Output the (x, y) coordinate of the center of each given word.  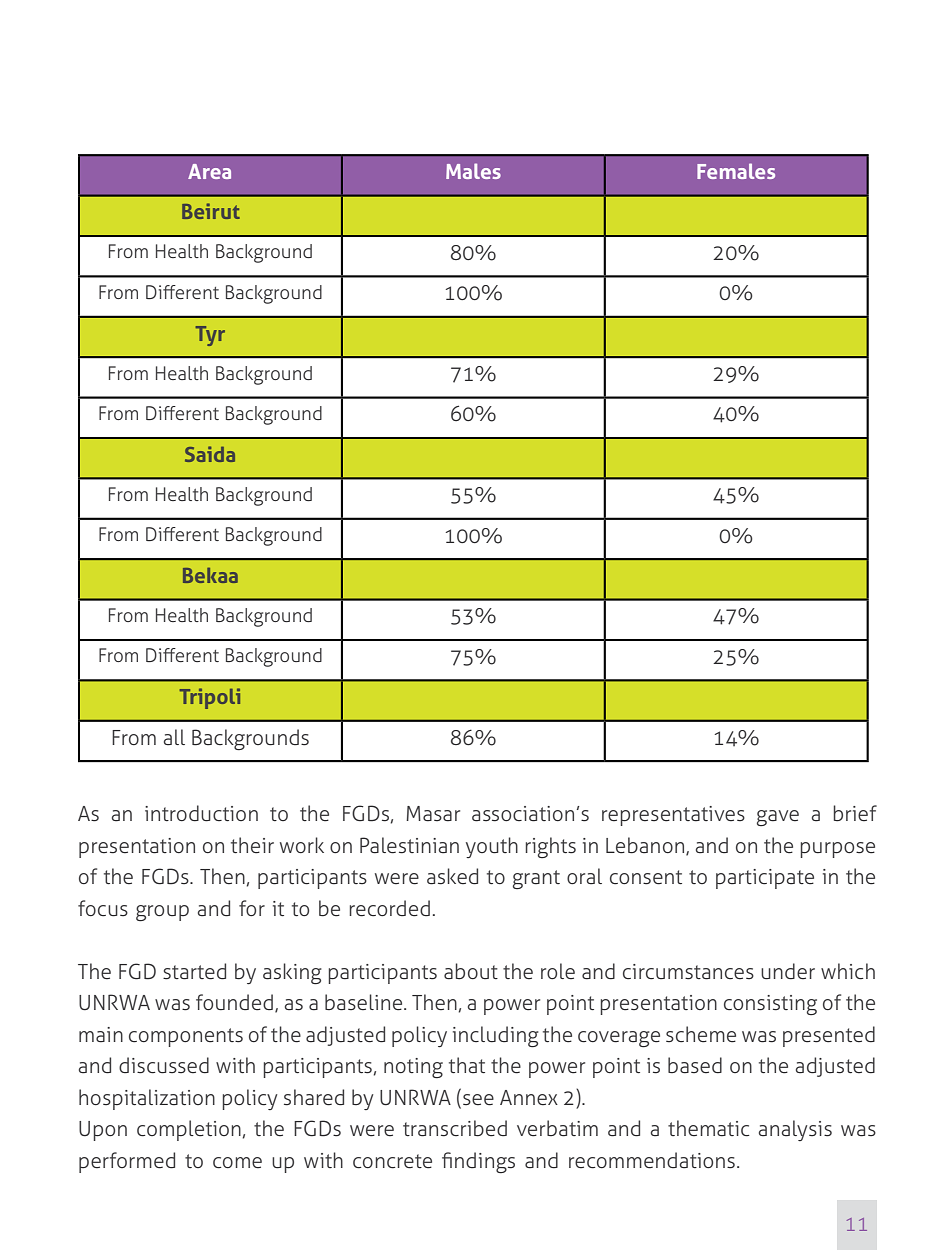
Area (209, 171)
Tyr (210, 336)
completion (189, 1130)
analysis (795, 1130)
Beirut (211, 211)
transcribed (455, 1128)
